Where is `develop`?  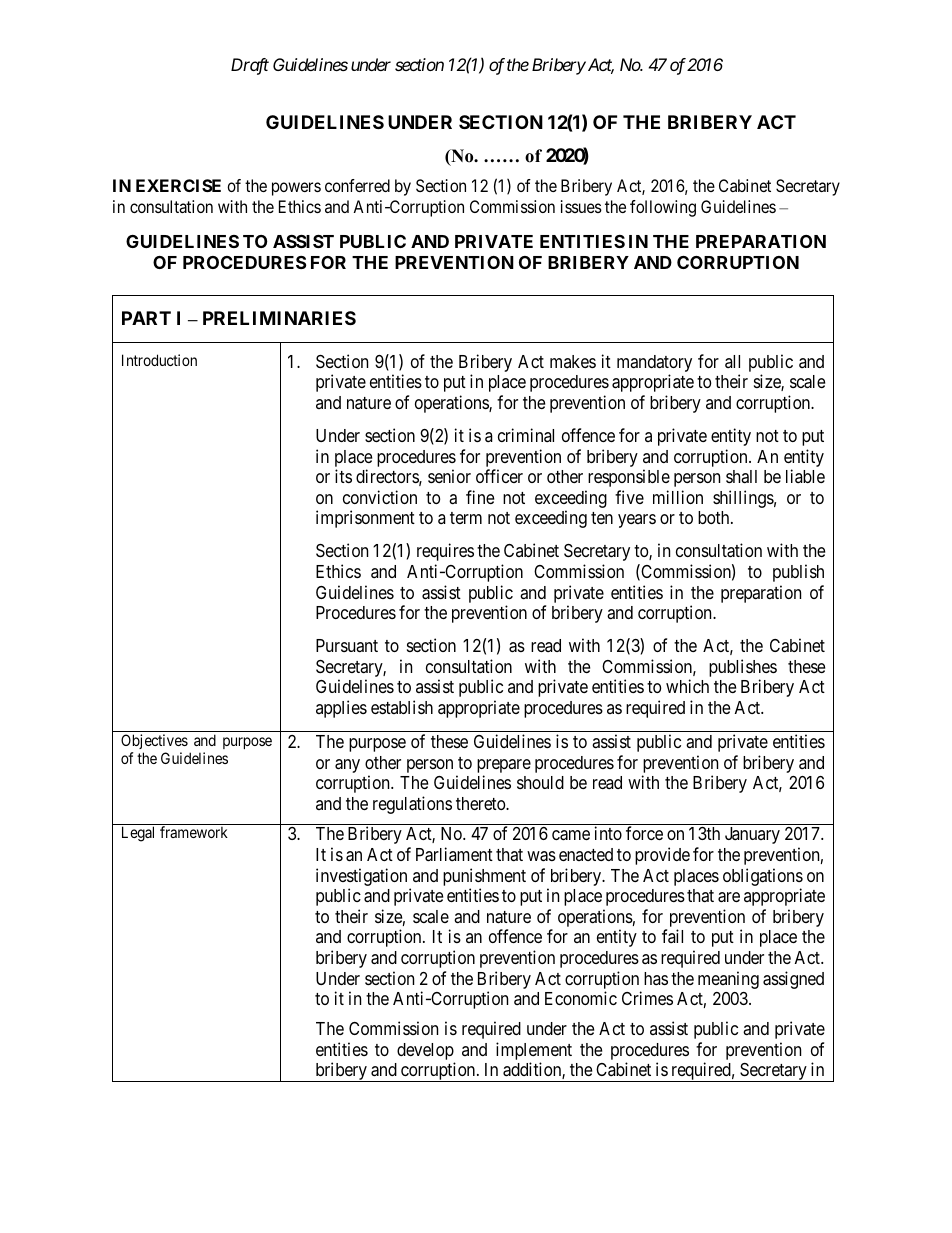
develop is located at coordinates (425, 1051).
